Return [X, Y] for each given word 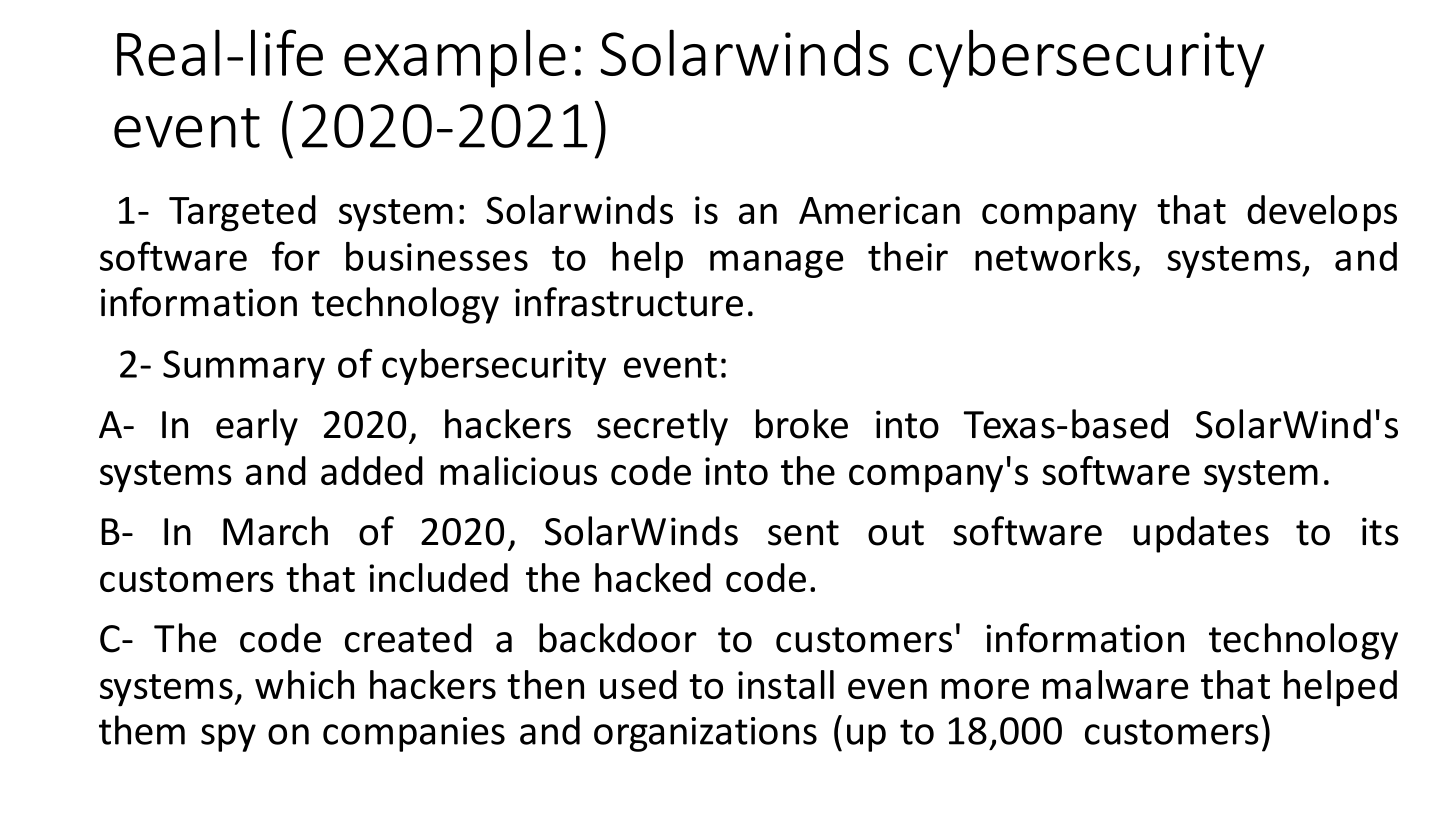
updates [1201, 534]
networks [1053, 256]
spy [228, 738]
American [879, 210]
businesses [437, 256]
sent [803, 533]
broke [802, 424]
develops [1322, 213]
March [275, 531]
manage [776, 264]
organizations [705, 734]
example [455, 58]
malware [1116, 684]
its [1380, 531]
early [257, 427]
